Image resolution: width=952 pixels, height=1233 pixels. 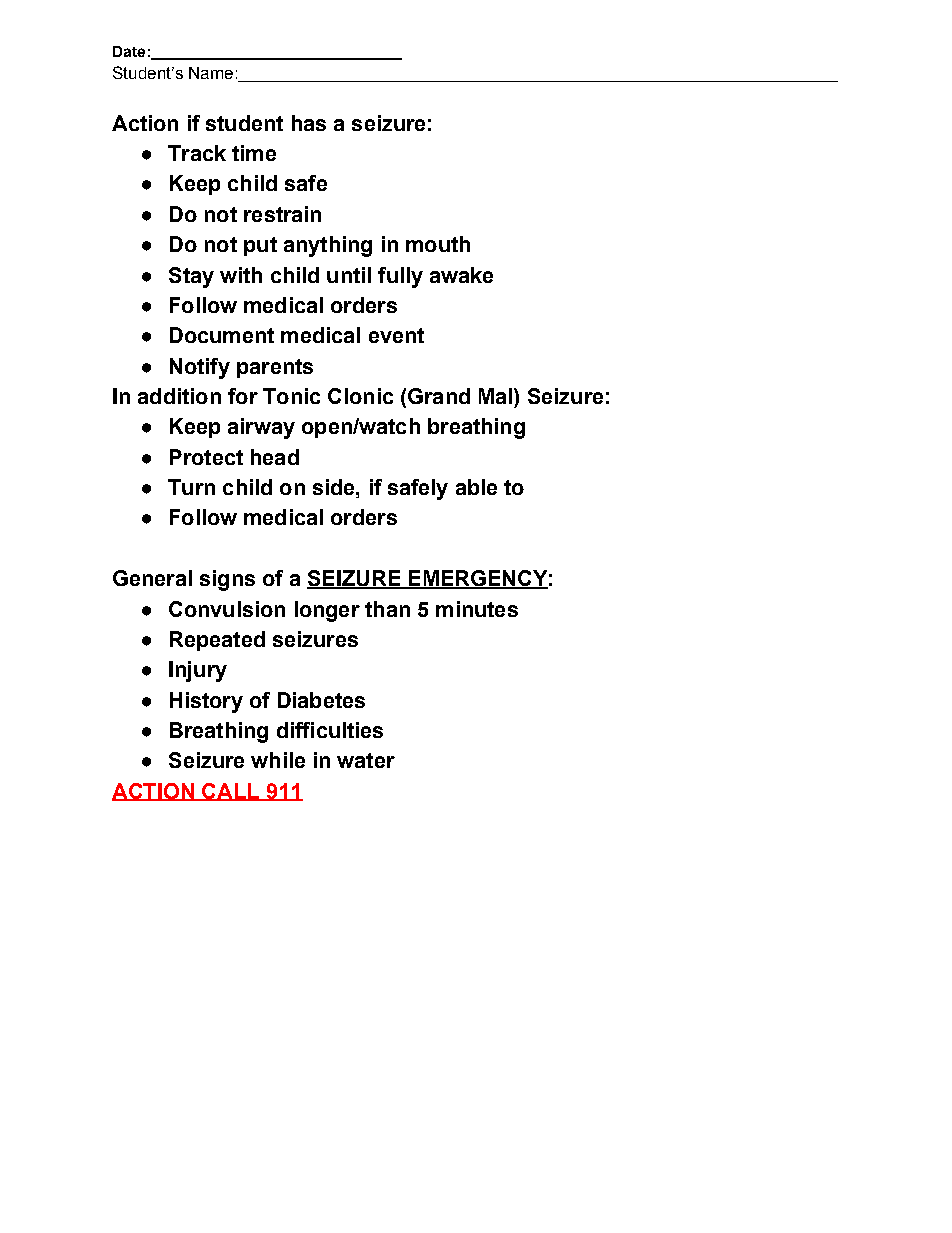 I want to click on water, so click(x=366, y=760).
